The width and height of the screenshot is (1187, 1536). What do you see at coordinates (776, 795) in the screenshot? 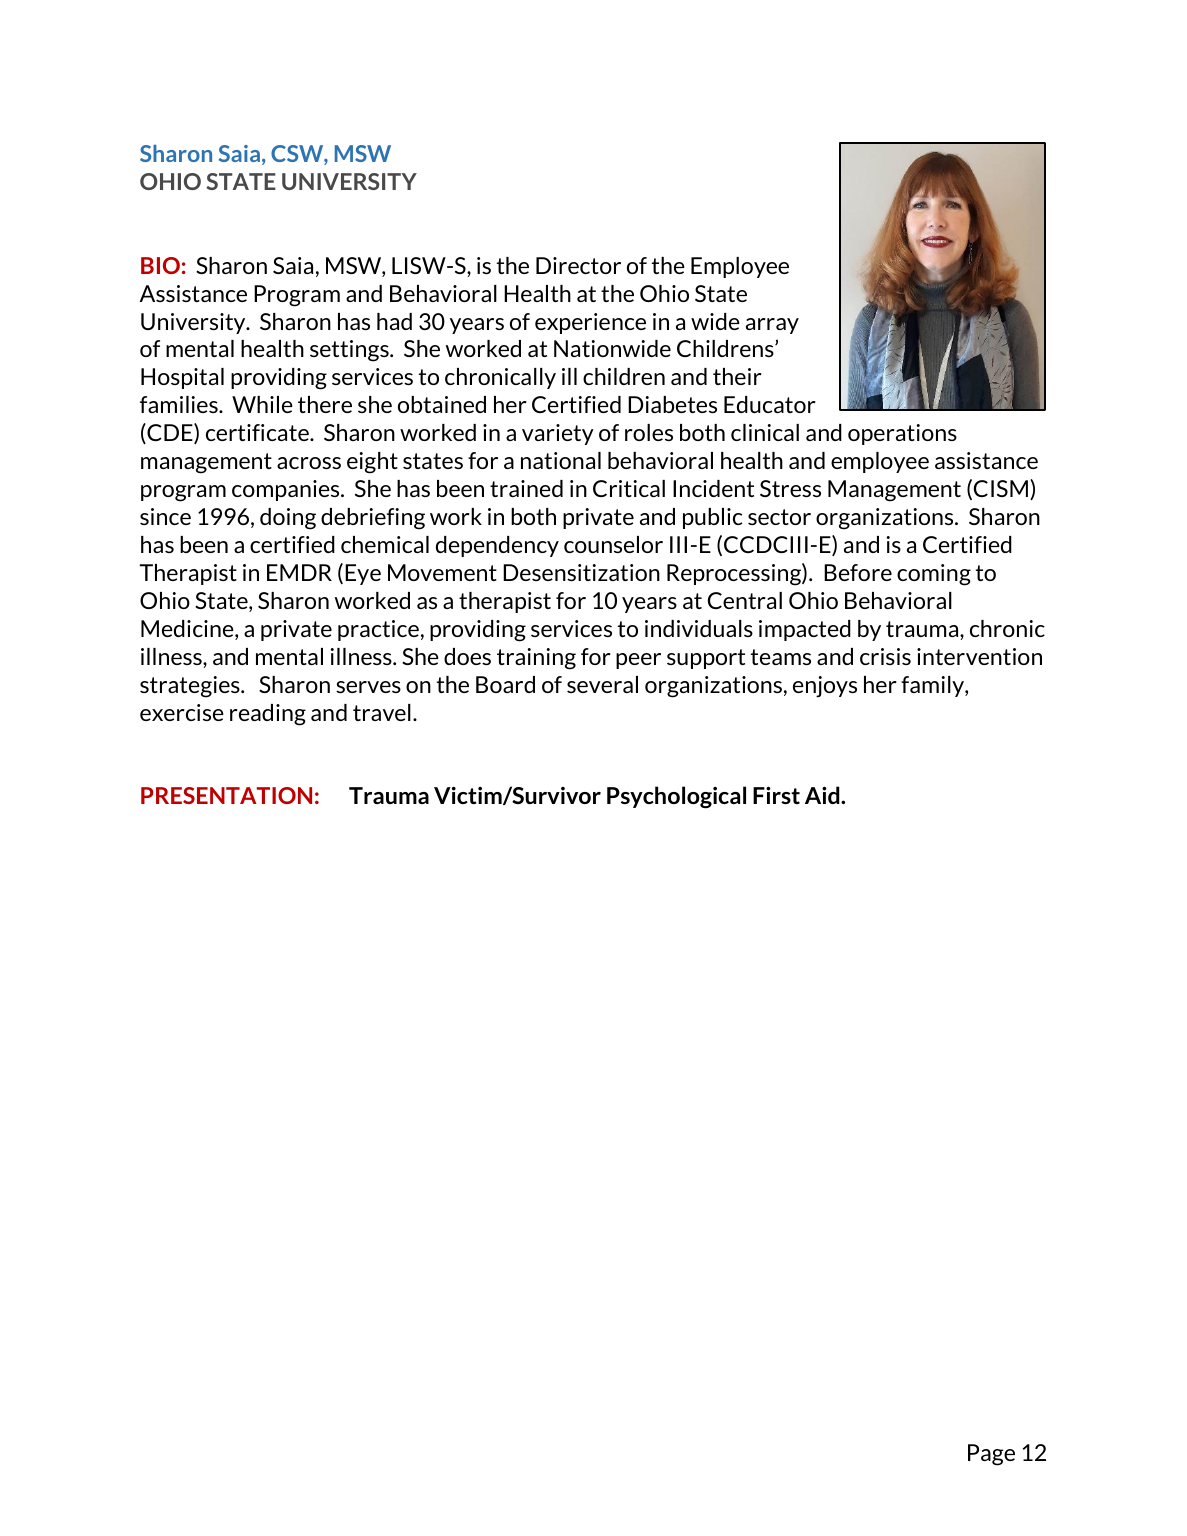
I see `First` at bounding box center [776, 795].
